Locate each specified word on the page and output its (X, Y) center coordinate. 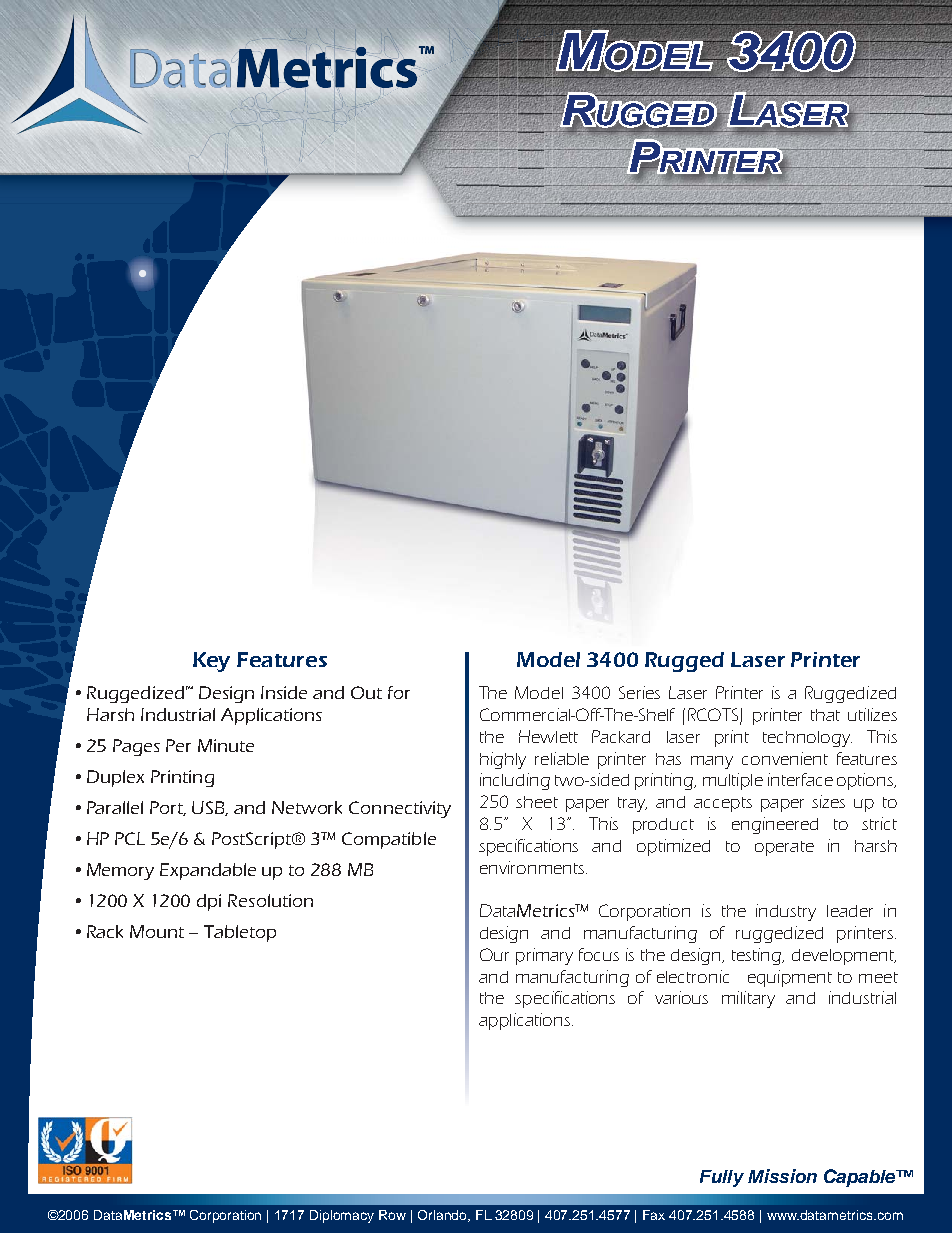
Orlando (444, 1216)
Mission (782, 1176)
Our (494, 954)
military (748, 999)
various (681, 997)
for (399, 692)
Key (211, 662)
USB (210, 808)
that (825, 715)
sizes (828, 801)
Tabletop (240, 933)
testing (758, 956)
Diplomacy (342, 1216)
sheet (537, 802)
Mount (157, 931)
